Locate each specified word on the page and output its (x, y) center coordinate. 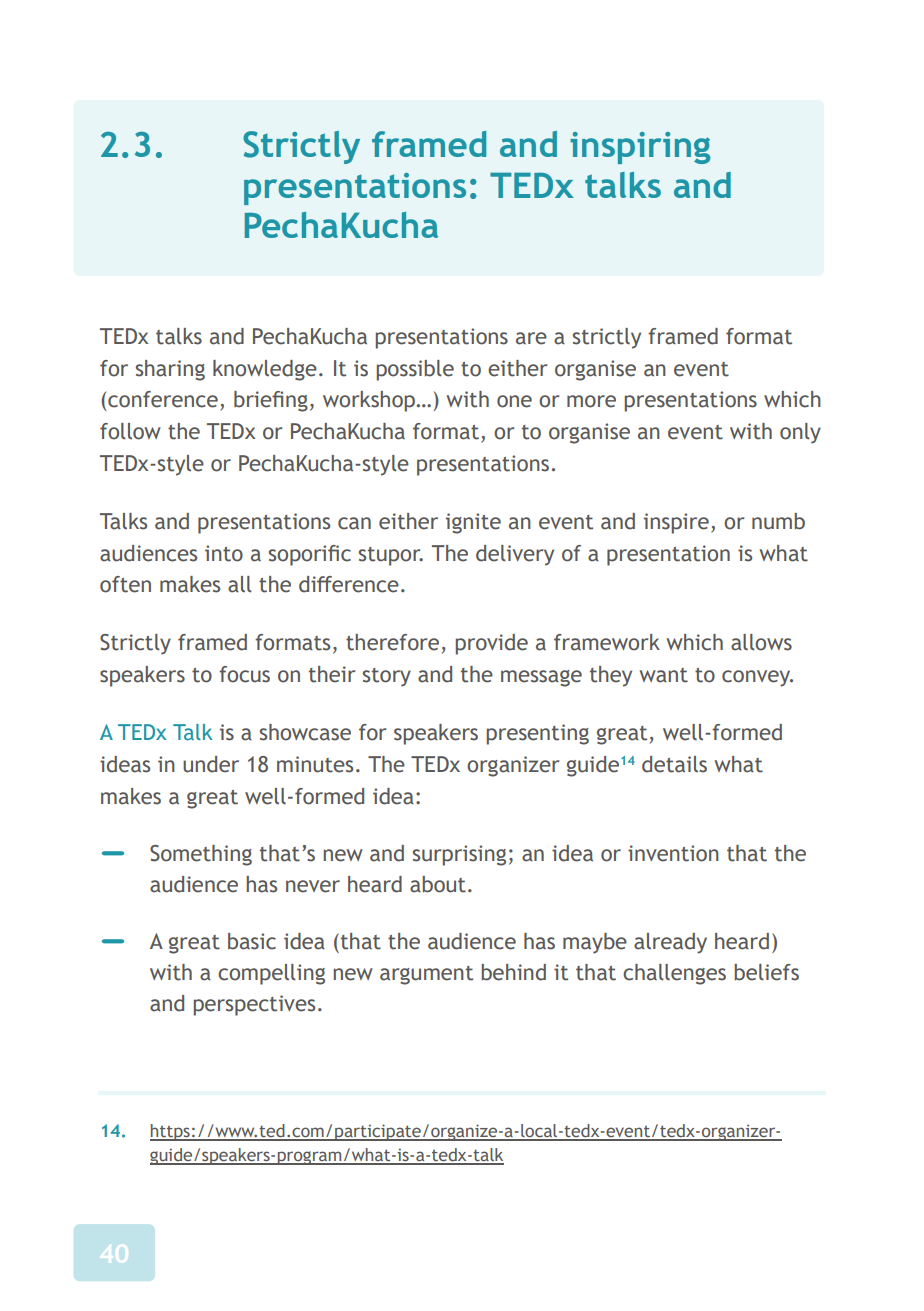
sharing (170, 370)
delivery (515, 555)
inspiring (640, 148)
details (674, 764)
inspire (676, 523)
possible (415, 370)
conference (163, 399)
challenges (674, 974)
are (531, 338)
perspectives (254, 1005)
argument (426, 975)
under (211, 764)
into (224, 553)
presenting (537, 734)
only (800, 433)
